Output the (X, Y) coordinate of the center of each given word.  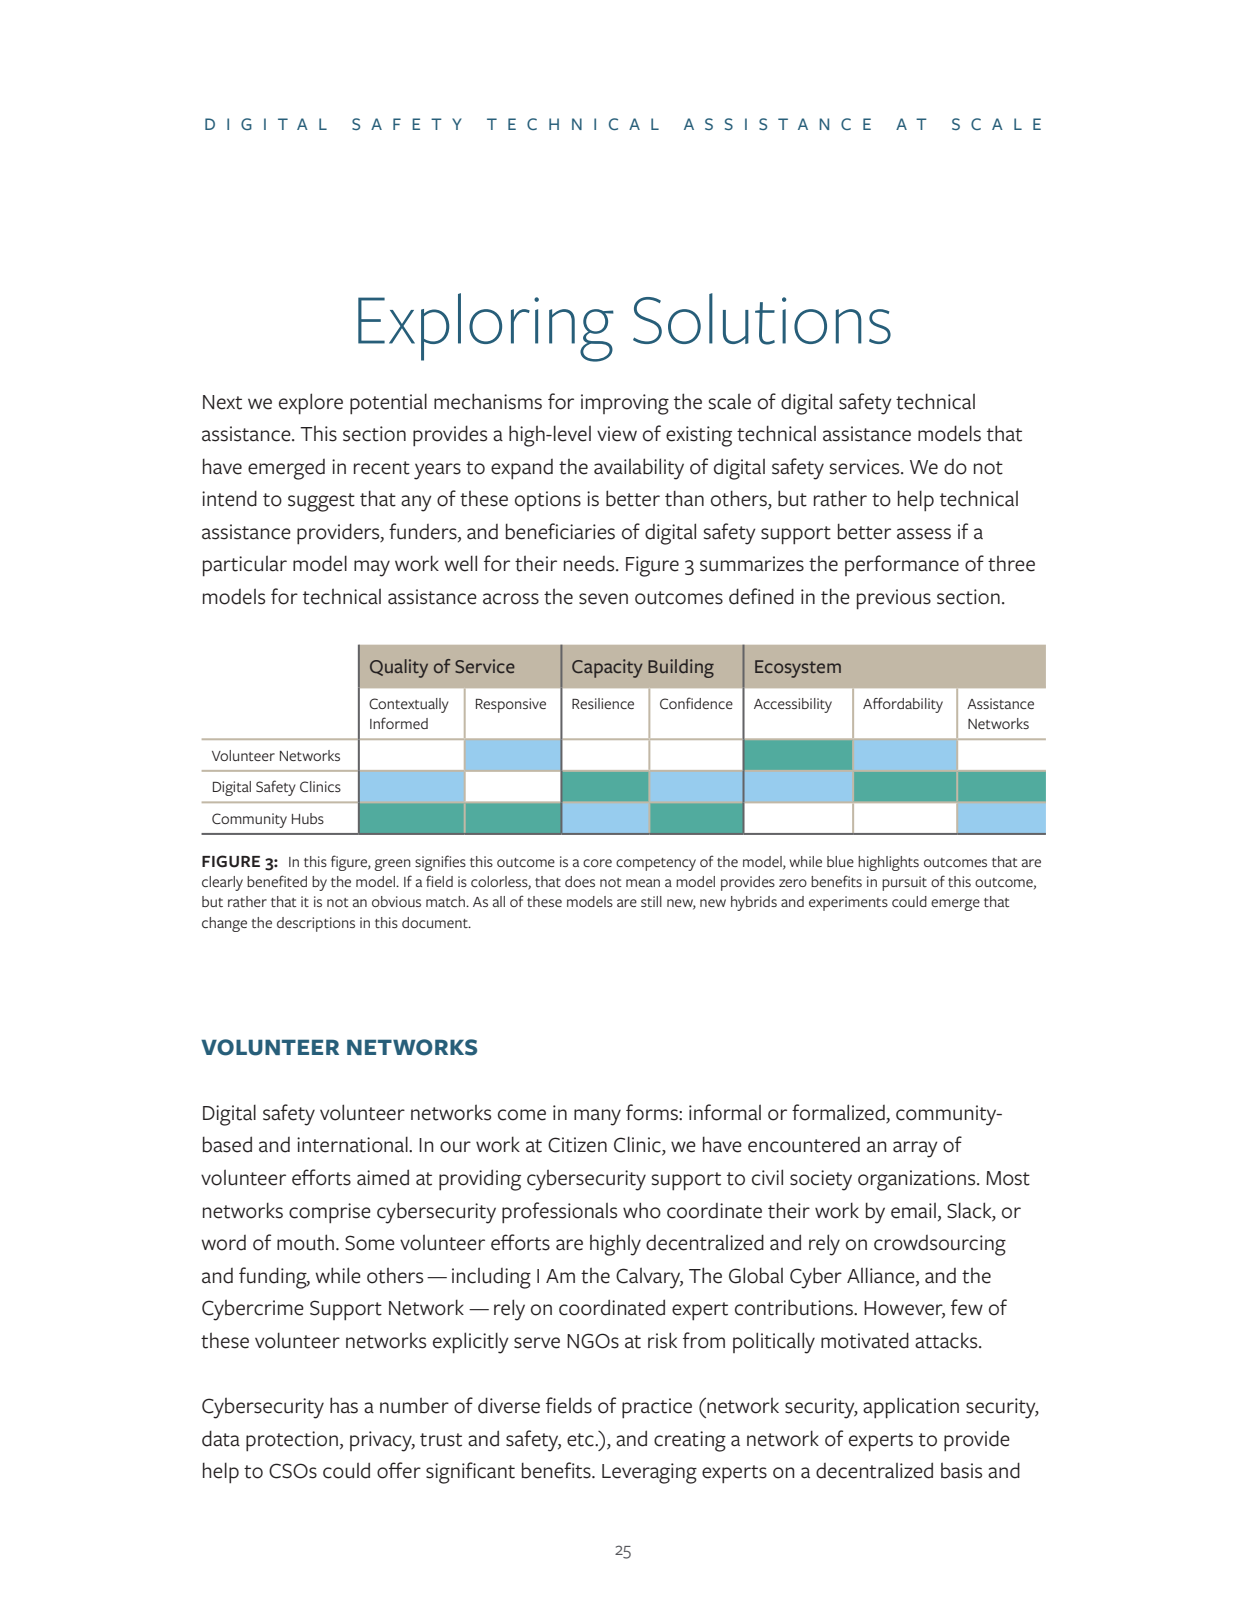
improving (625, 404)
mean (643, 883)
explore (311, 404)
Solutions (762, 319)
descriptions (316, 924)
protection (292, 1441)
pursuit (904, 883)
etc (581, 1440)
